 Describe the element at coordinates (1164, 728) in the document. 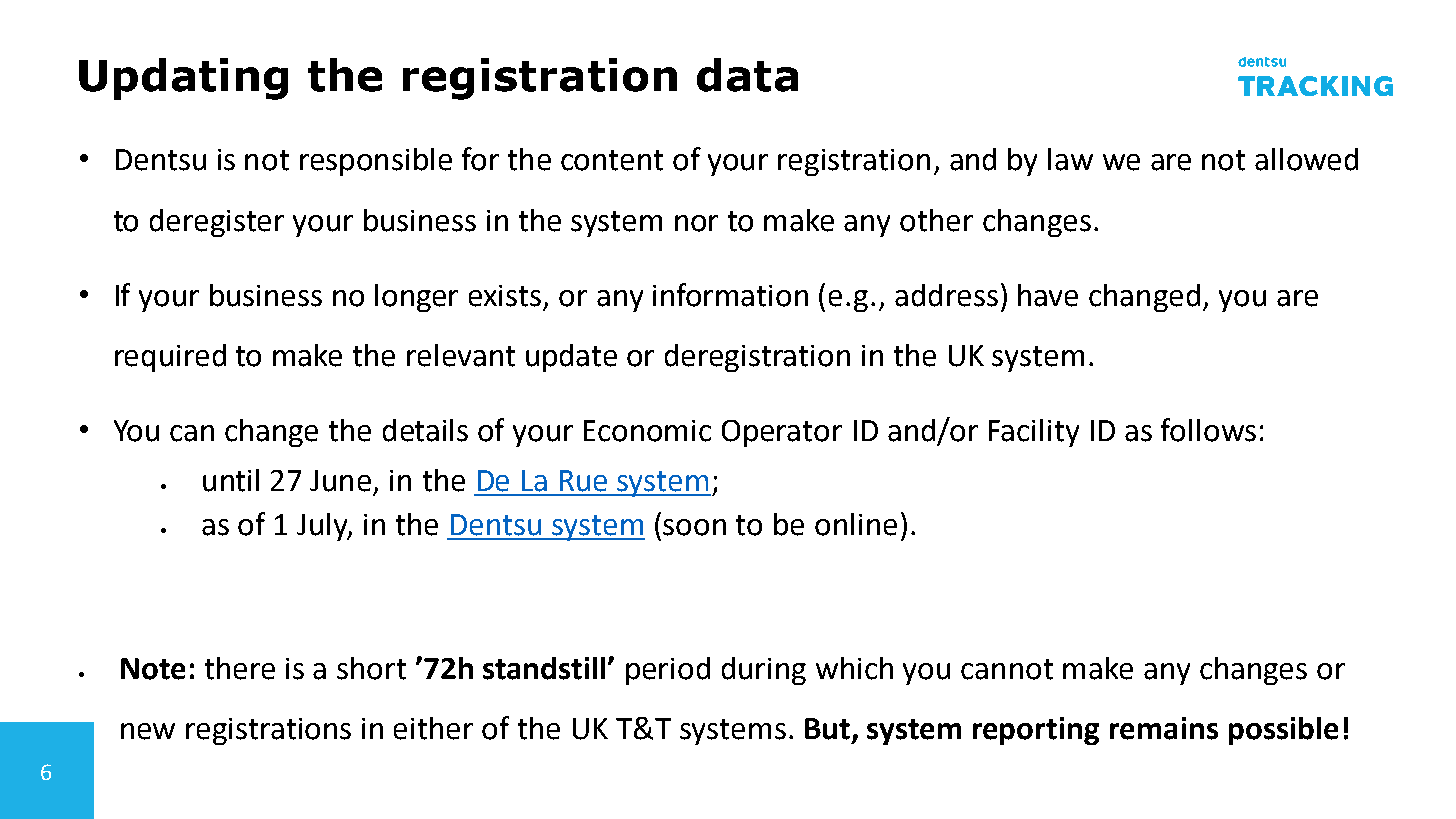

I see `remains` at that location.
